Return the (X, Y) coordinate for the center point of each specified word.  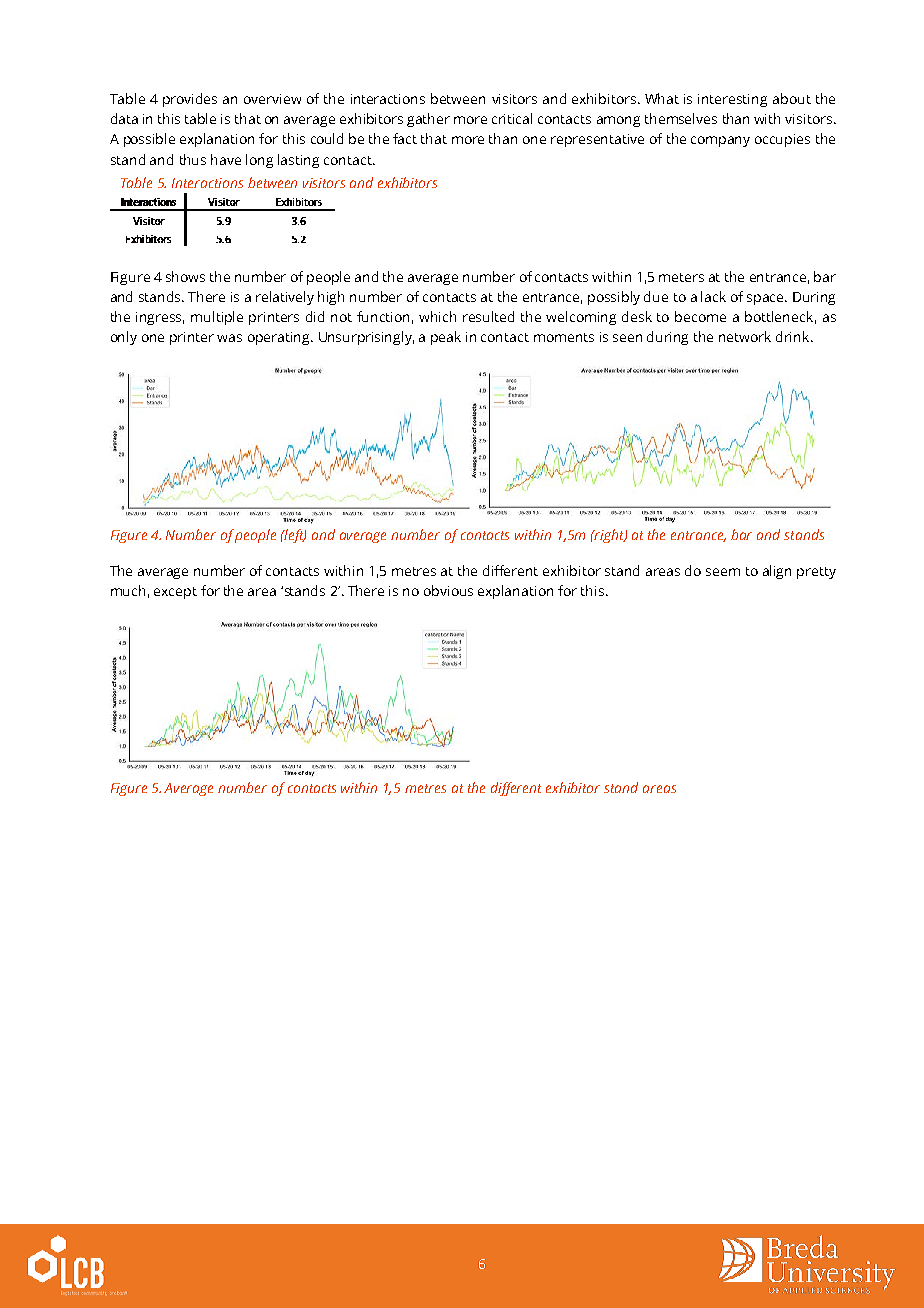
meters (681, 277)
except (175, 593)
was (229, 338)
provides (190, 100)
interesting (732, 100)
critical (512, 118)
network (745, 336)
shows (185, 276)
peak (446, 338)
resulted (488, 316)
